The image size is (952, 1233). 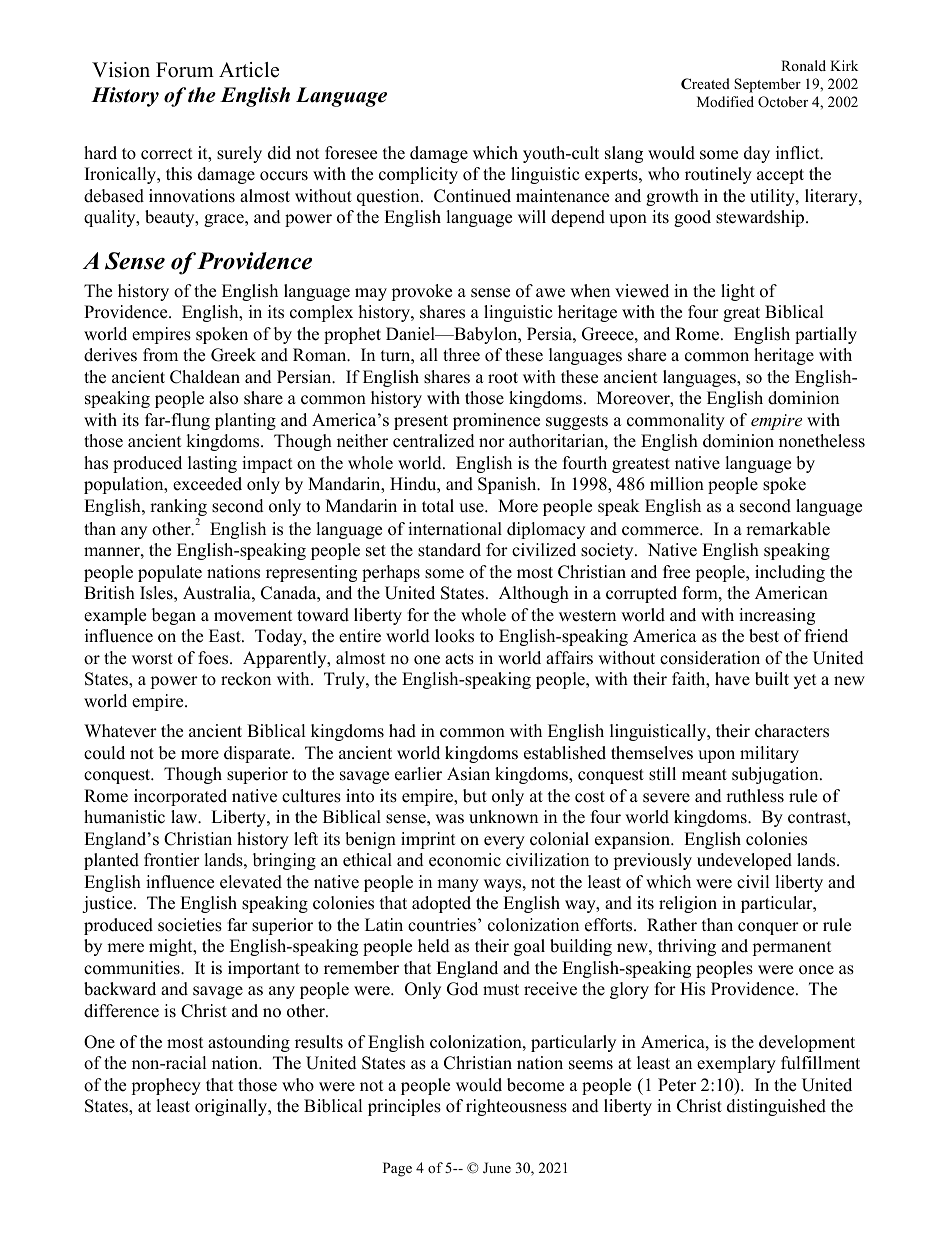 I want to click on frontier, so click(x=172, y=860).
